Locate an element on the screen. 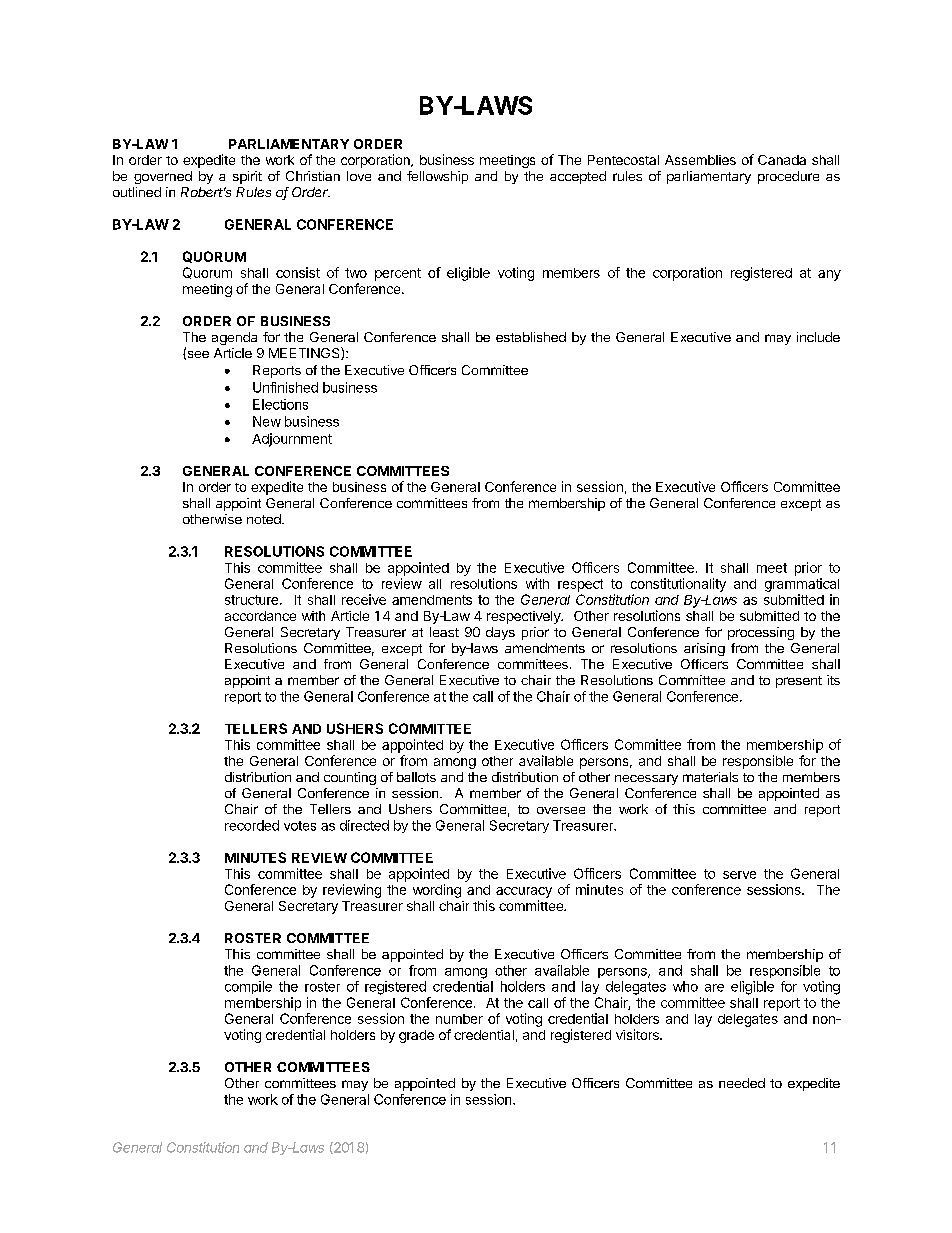  procedure is located at coordinates (788, 177).
